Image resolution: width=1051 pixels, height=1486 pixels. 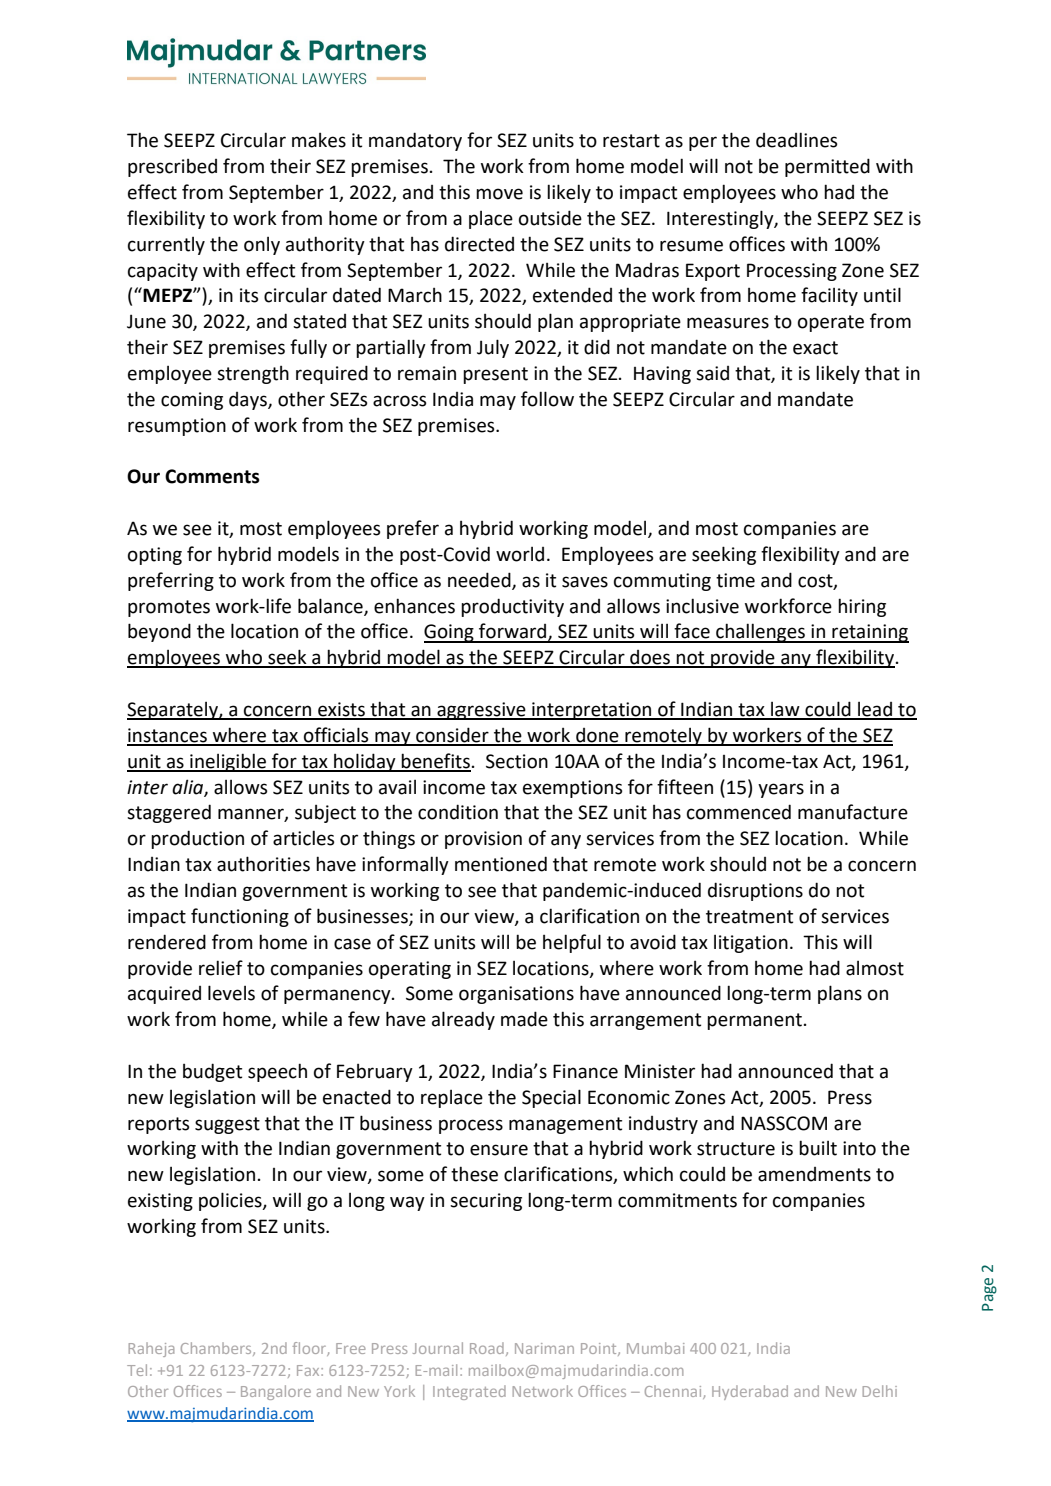 I want to click on years, so click(x=781, y=790).
